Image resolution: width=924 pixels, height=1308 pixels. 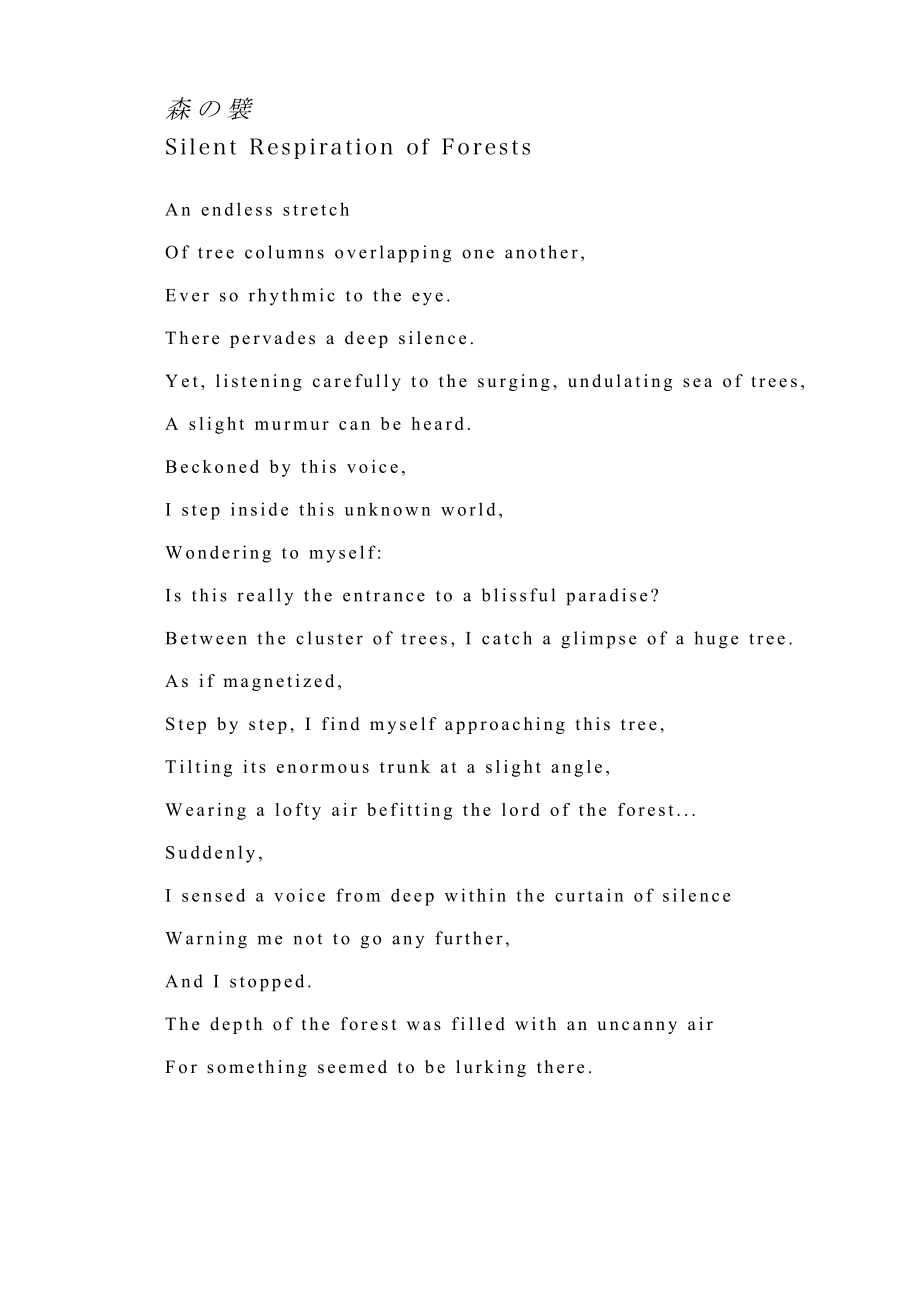 What do you see at coordinates (541, 252) in the screenshot?
I see `another` at bounding box center [541, 252].
